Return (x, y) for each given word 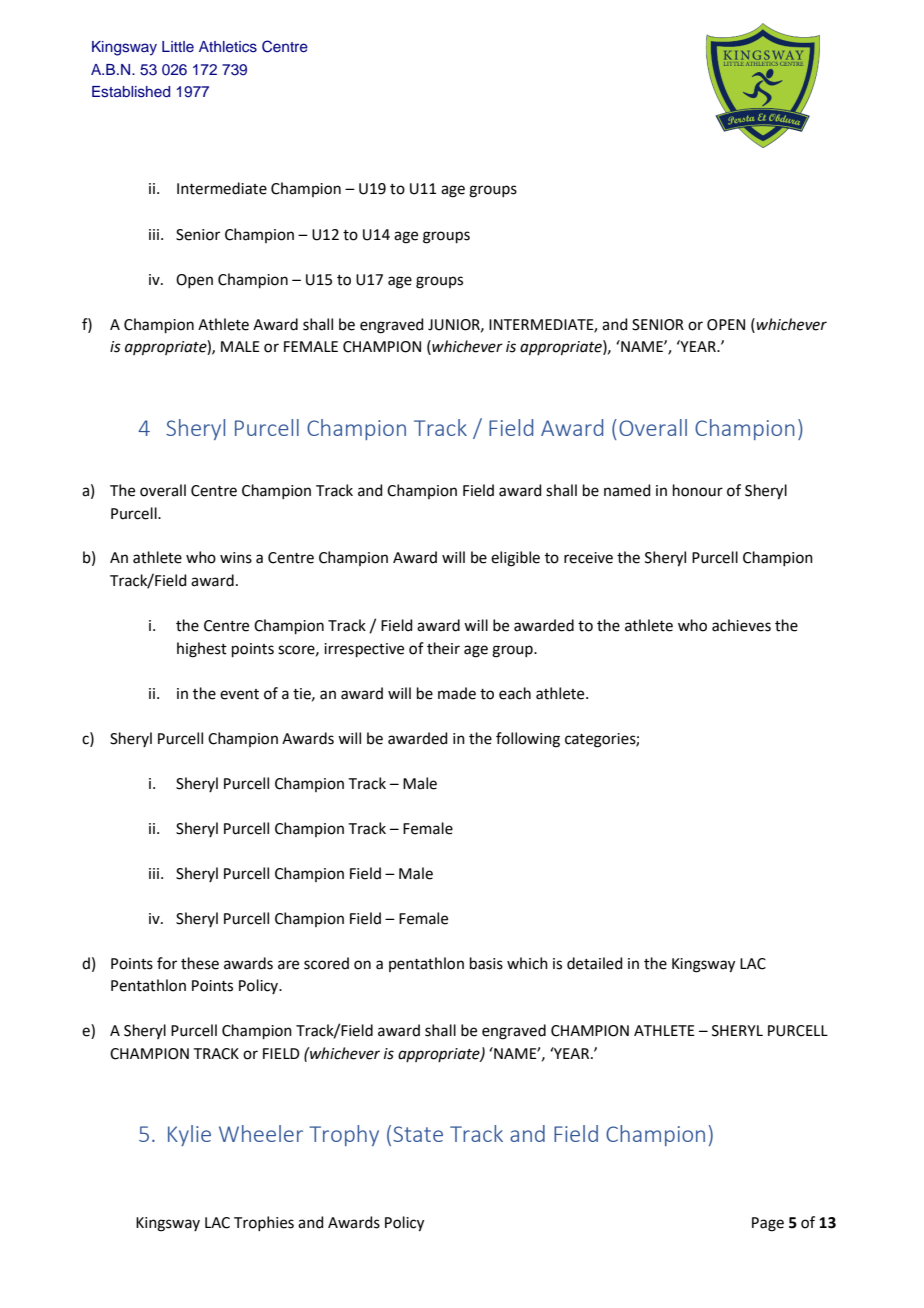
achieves (741, 625)
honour (698, 490)
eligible (515, 559)
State (418, 1134)
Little (178, 46)
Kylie (189, 1135)
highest (202, 650)
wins (236, 558)
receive (588, 558)
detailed (595, 963)
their (443, 648)
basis (486, 963)
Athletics (228, 47)
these (200, 963)
